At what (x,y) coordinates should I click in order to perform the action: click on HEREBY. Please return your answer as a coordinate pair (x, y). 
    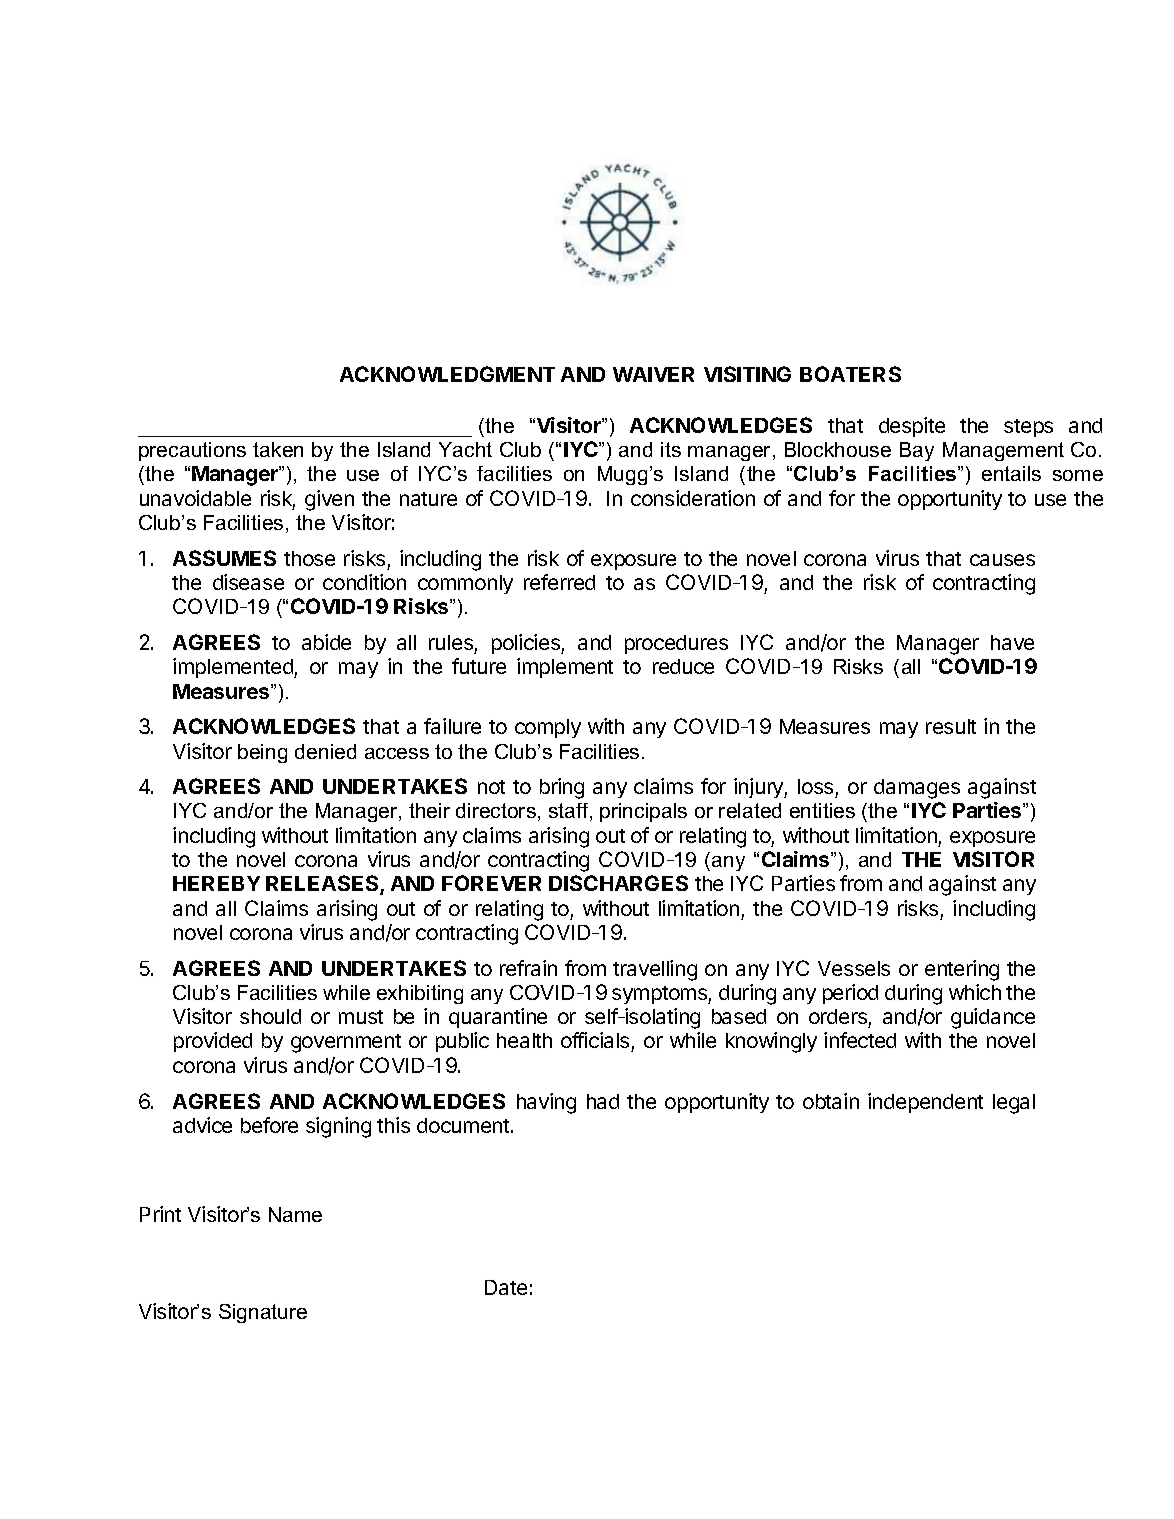
    Looking at the image, I should click on (216, 883).
